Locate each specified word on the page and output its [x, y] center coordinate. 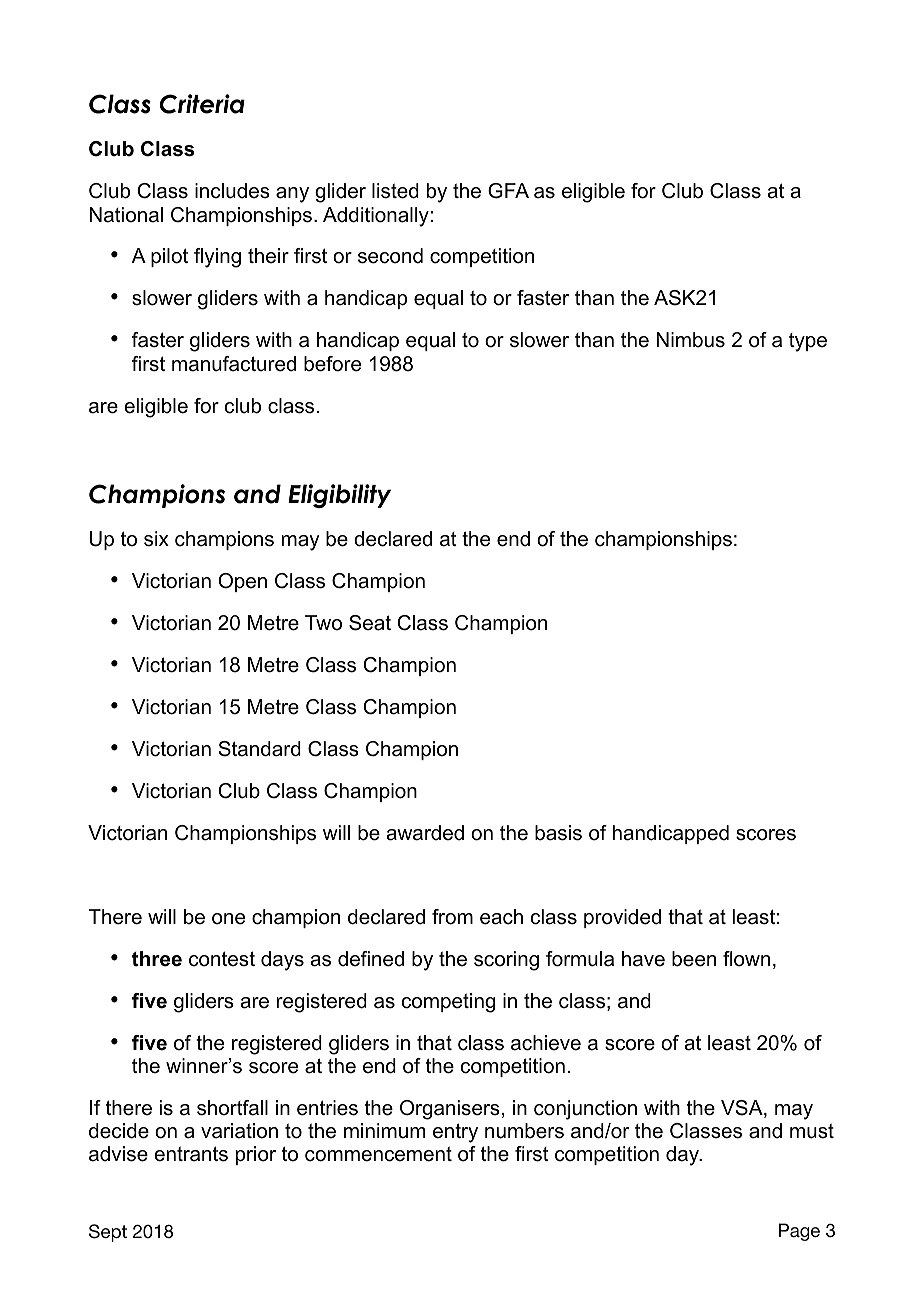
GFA [508, 191]
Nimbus [691, 340]
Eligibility [339, 496]
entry [455, 1133]
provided [622, 918]
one [228, 919]
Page [799, 1232]
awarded [425, 833]
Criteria [202, 104]
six [156, 539]
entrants [191, 1154]
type [808, 342]
